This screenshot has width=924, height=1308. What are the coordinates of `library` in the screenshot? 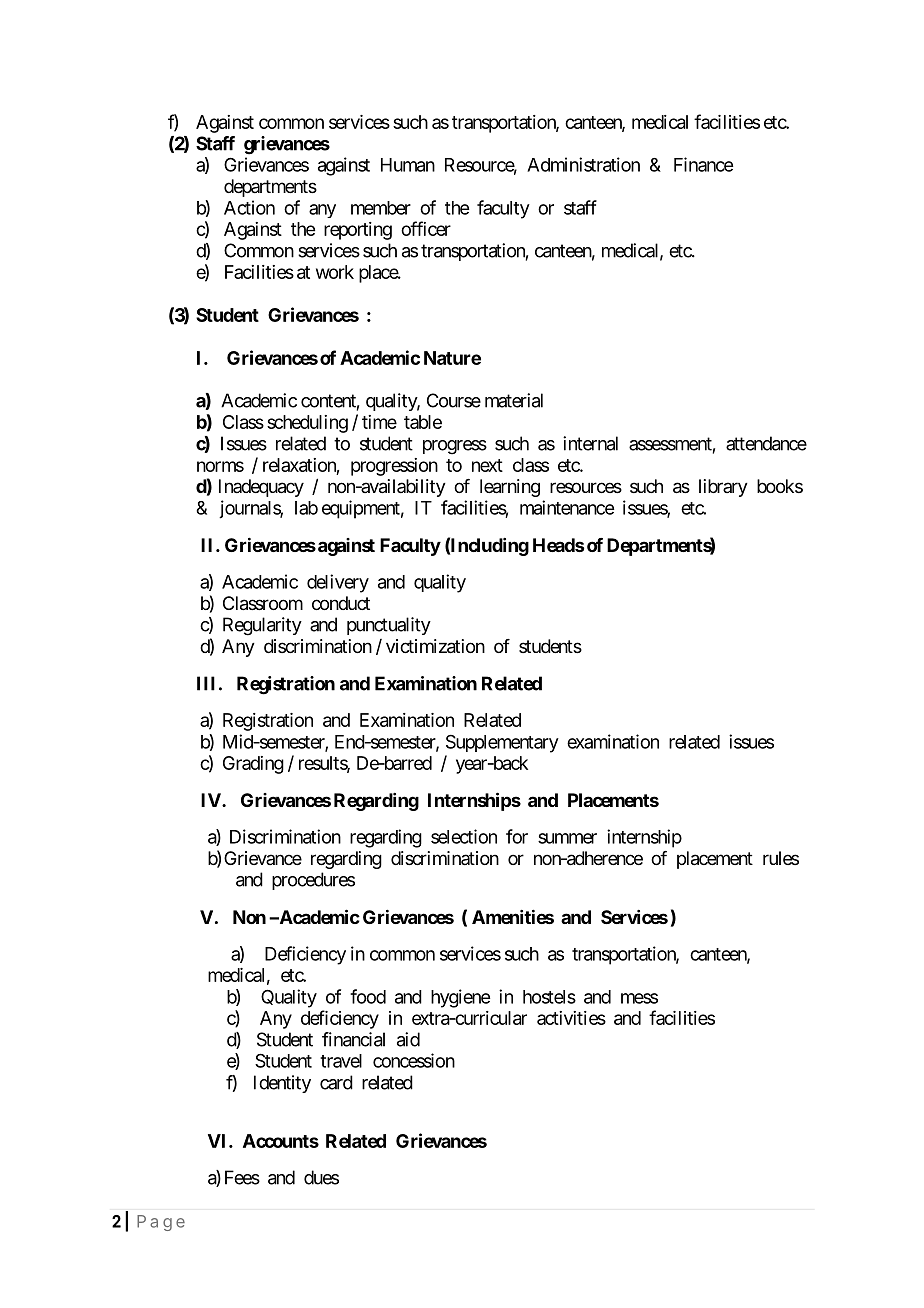 It's located at (723, 488).
